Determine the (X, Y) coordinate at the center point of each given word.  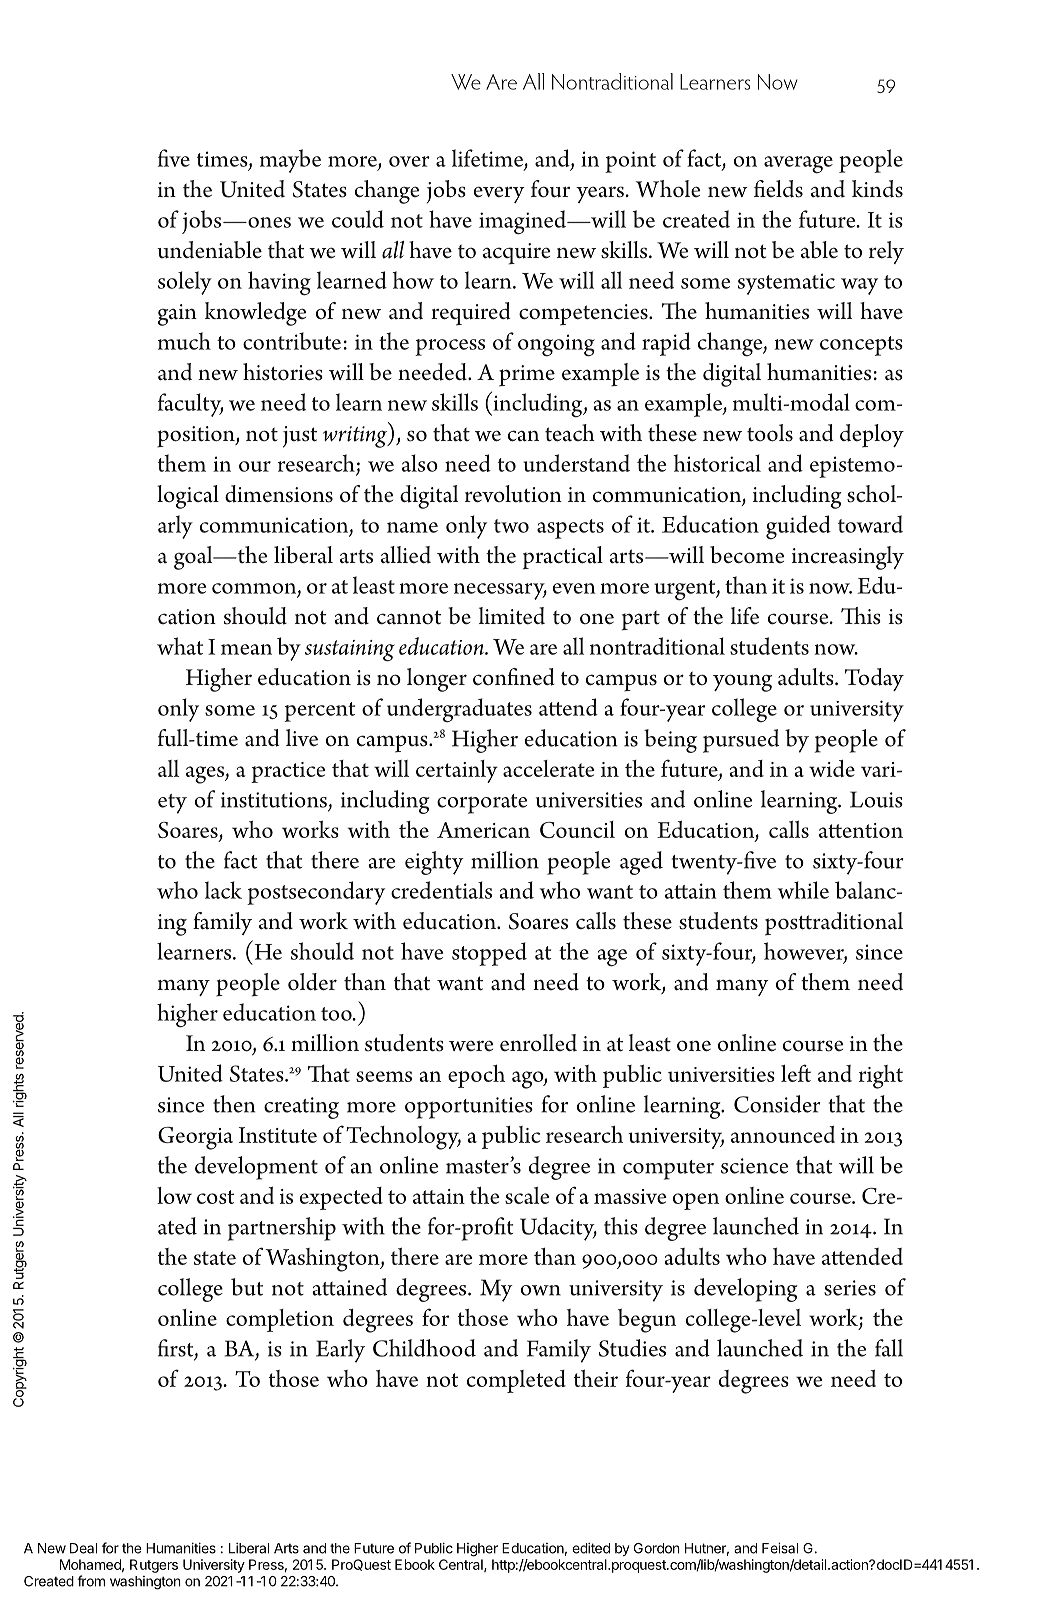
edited (591, 1548)
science (754, 1166)
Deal (83, 1548)
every (499, 194)
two (511, 526)
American (483, 830)
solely (185, 283)
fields (778, 189)
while (803, 890)
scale (527, 1195)
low (174, 1195)
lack (223, 890)
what (180, 646)
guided (798, 527)
